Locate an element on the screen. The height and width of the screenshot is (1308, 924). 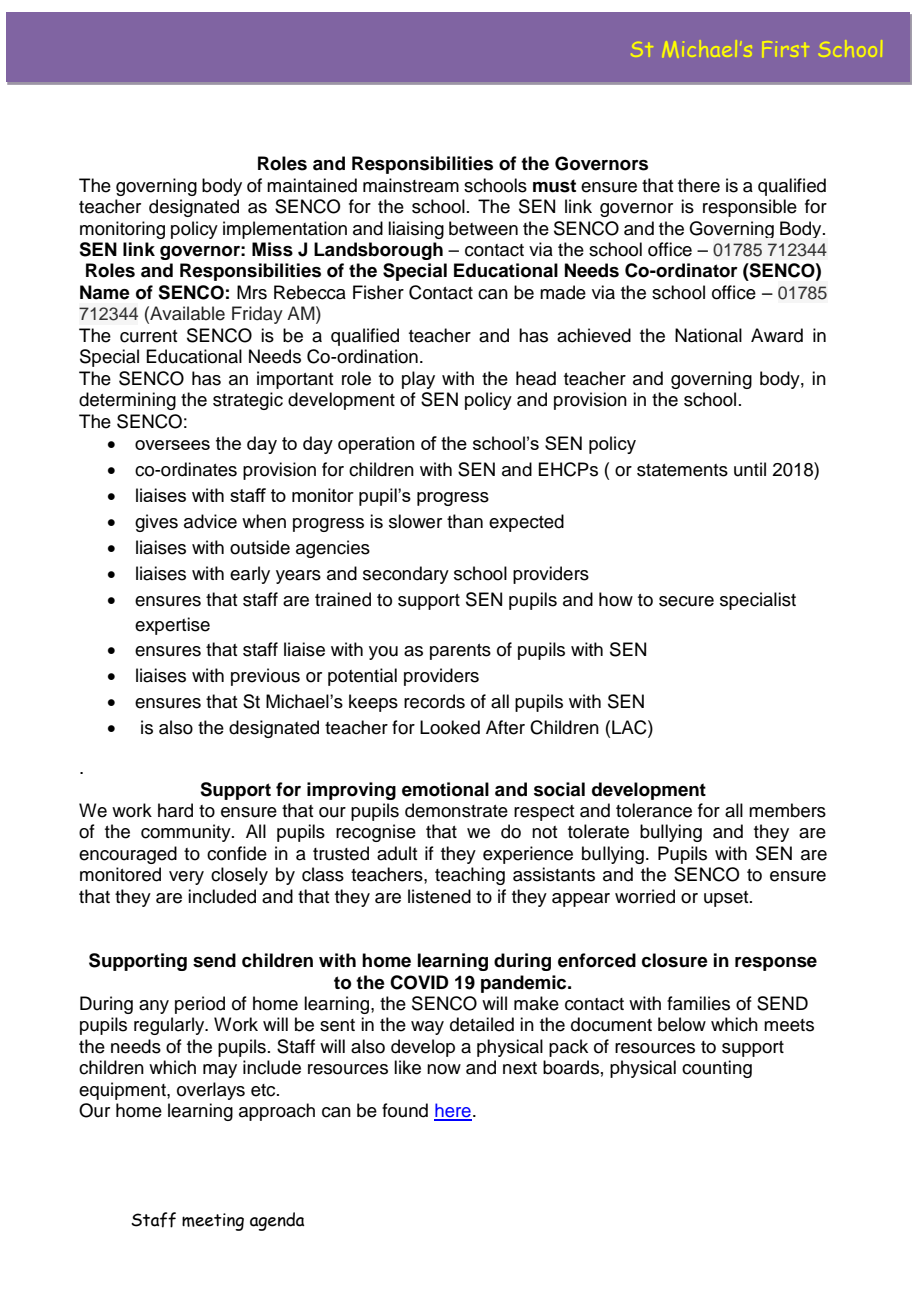
period is located at coordinates (200, 1005).
